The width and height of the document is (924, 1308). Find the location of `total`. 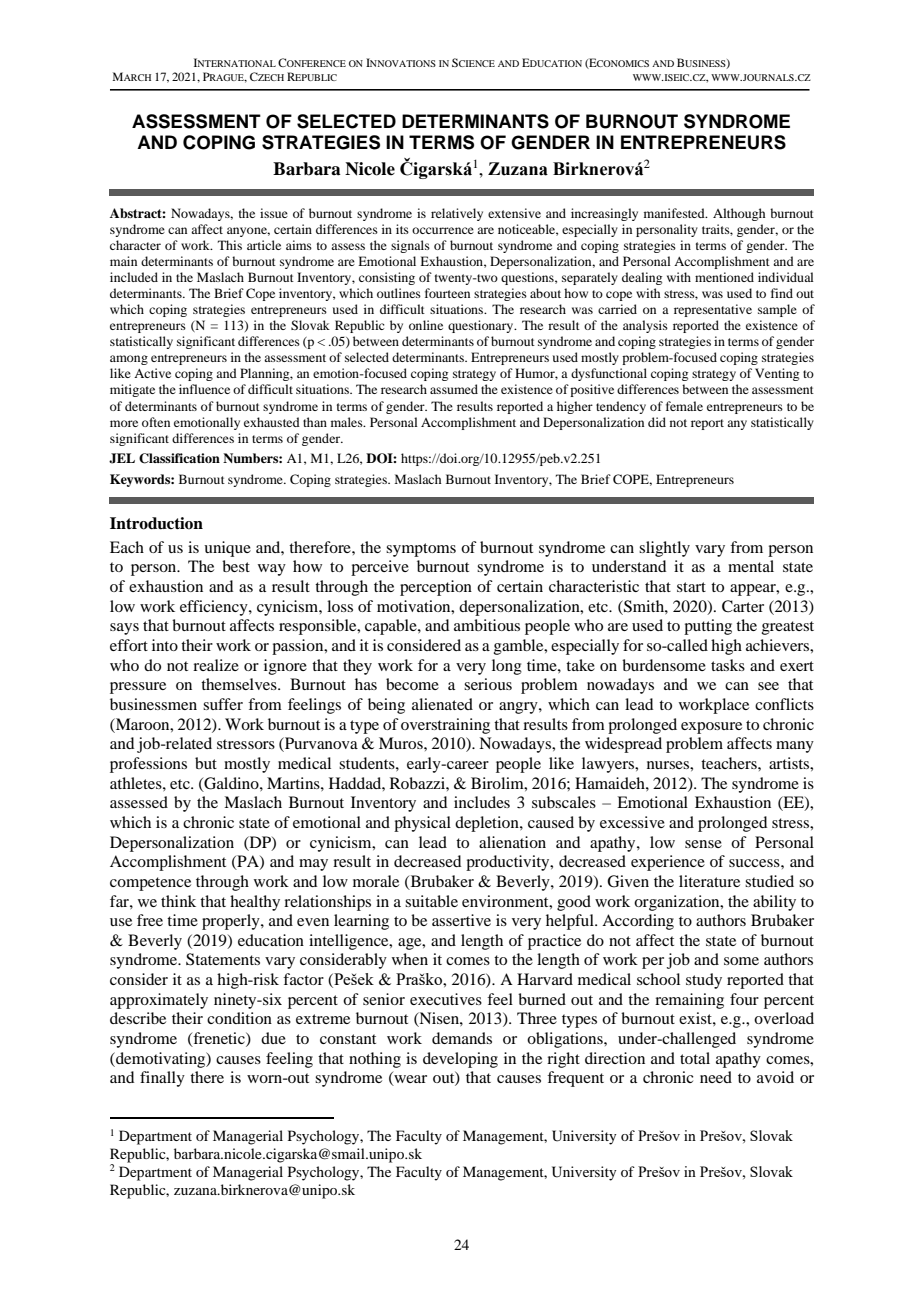

total is located at coordinates (695, 1058).
